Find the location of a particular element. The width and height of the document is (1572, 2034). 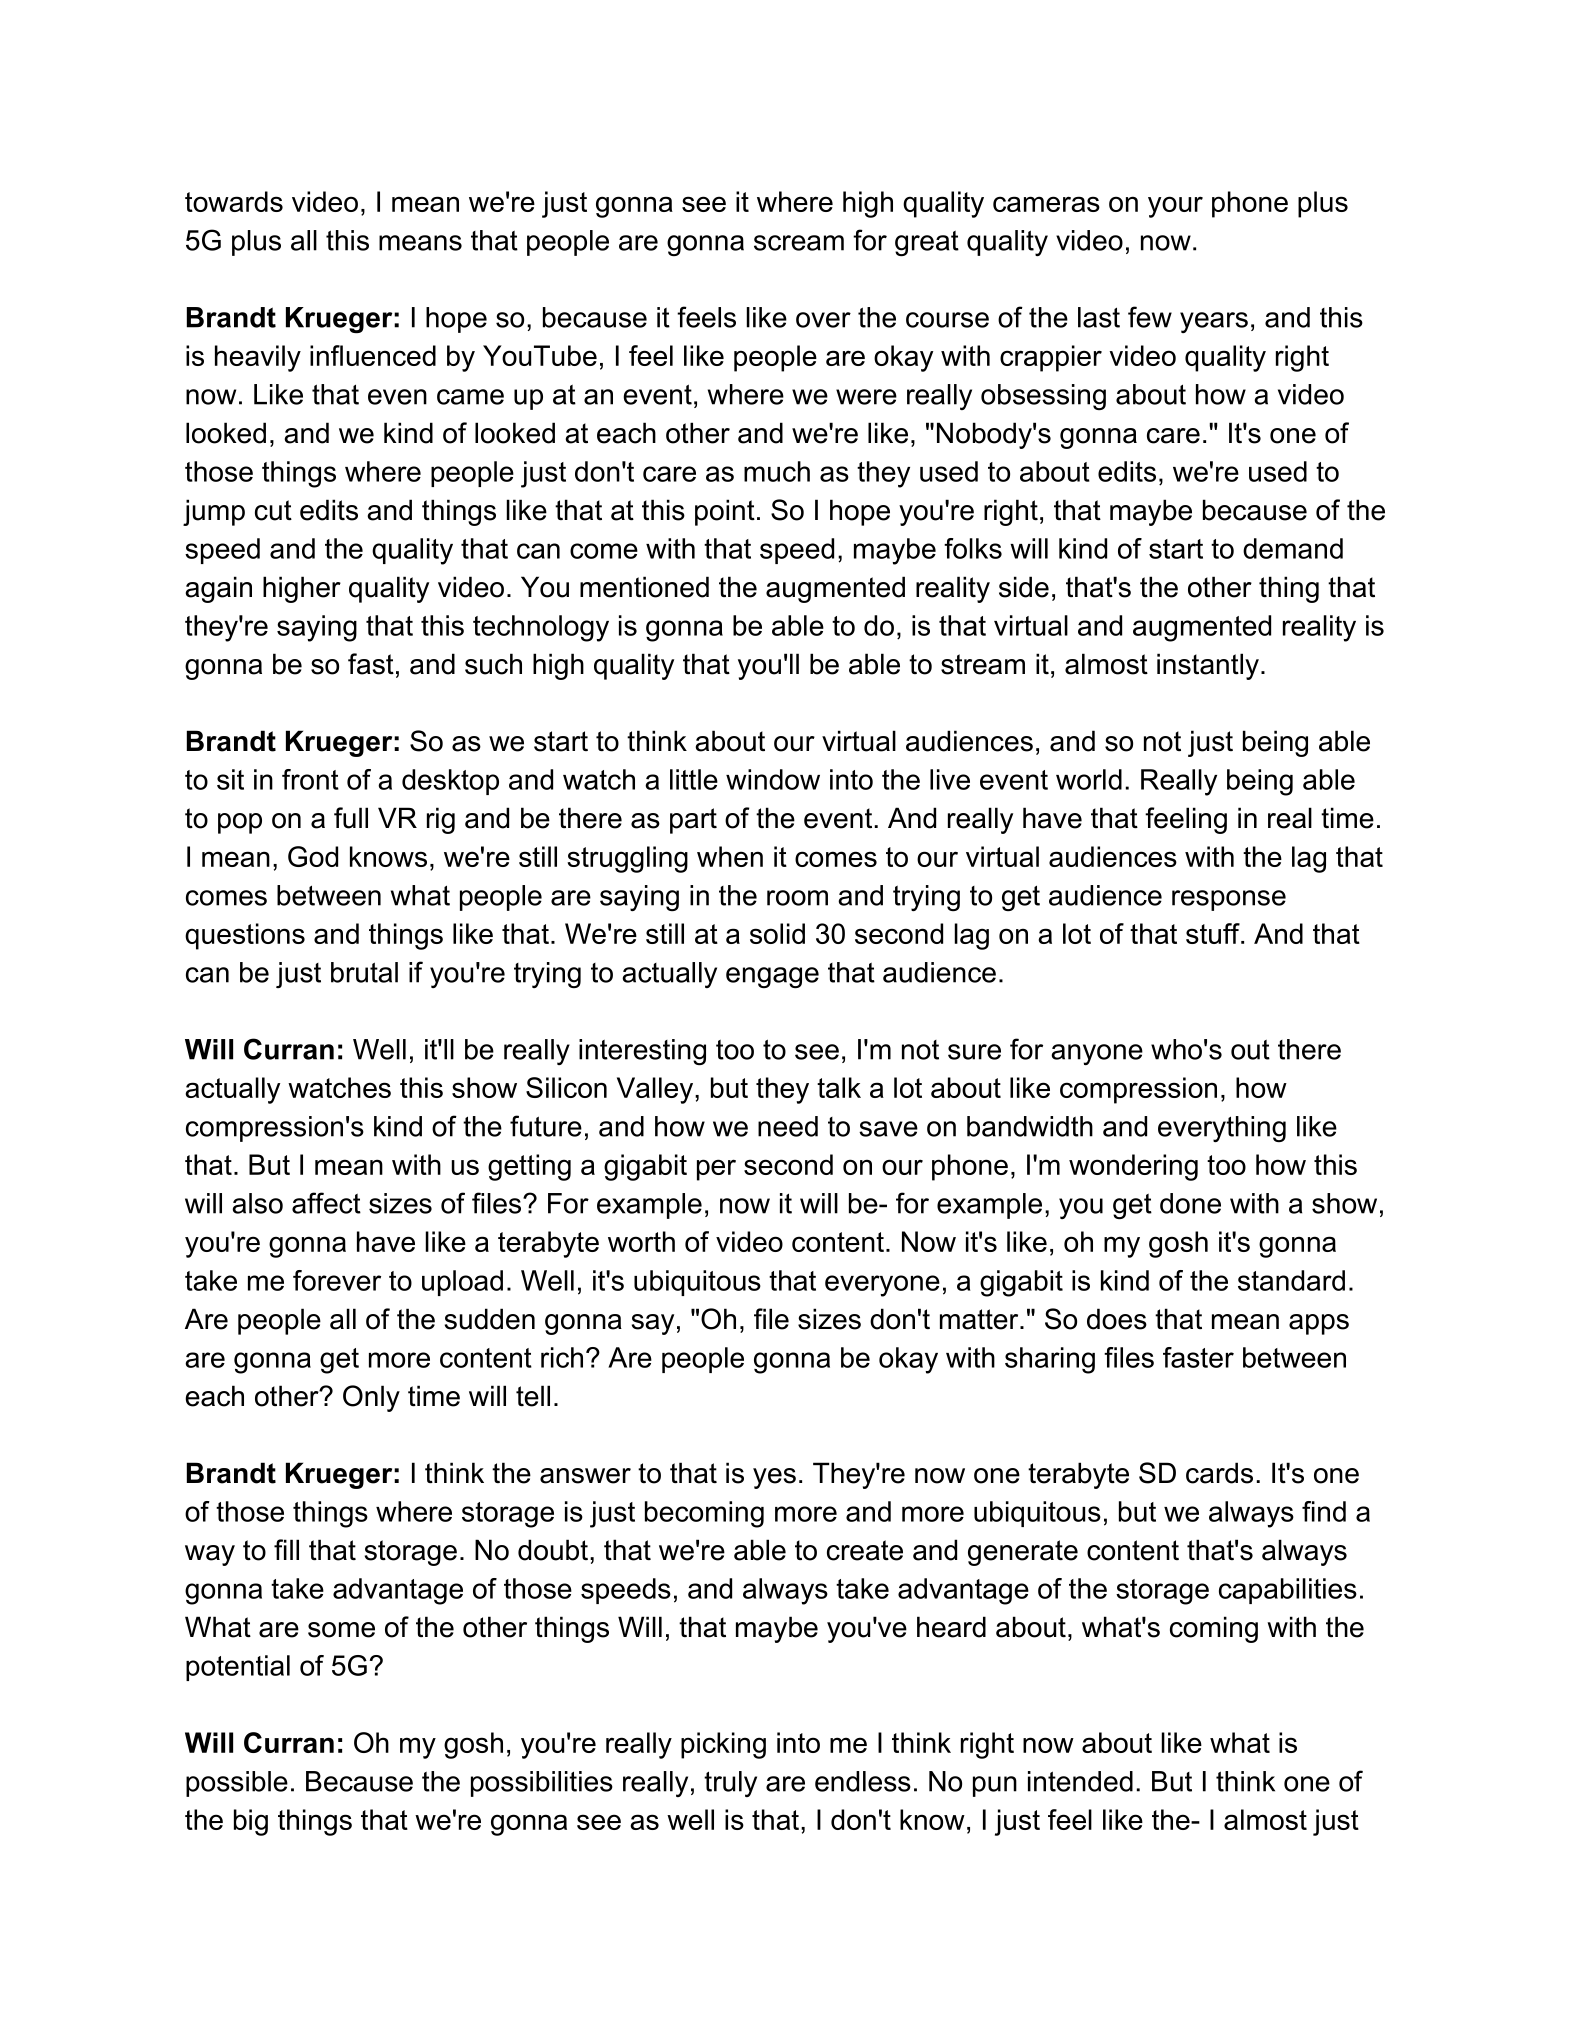

scream is located at coordinates (799, 243).
